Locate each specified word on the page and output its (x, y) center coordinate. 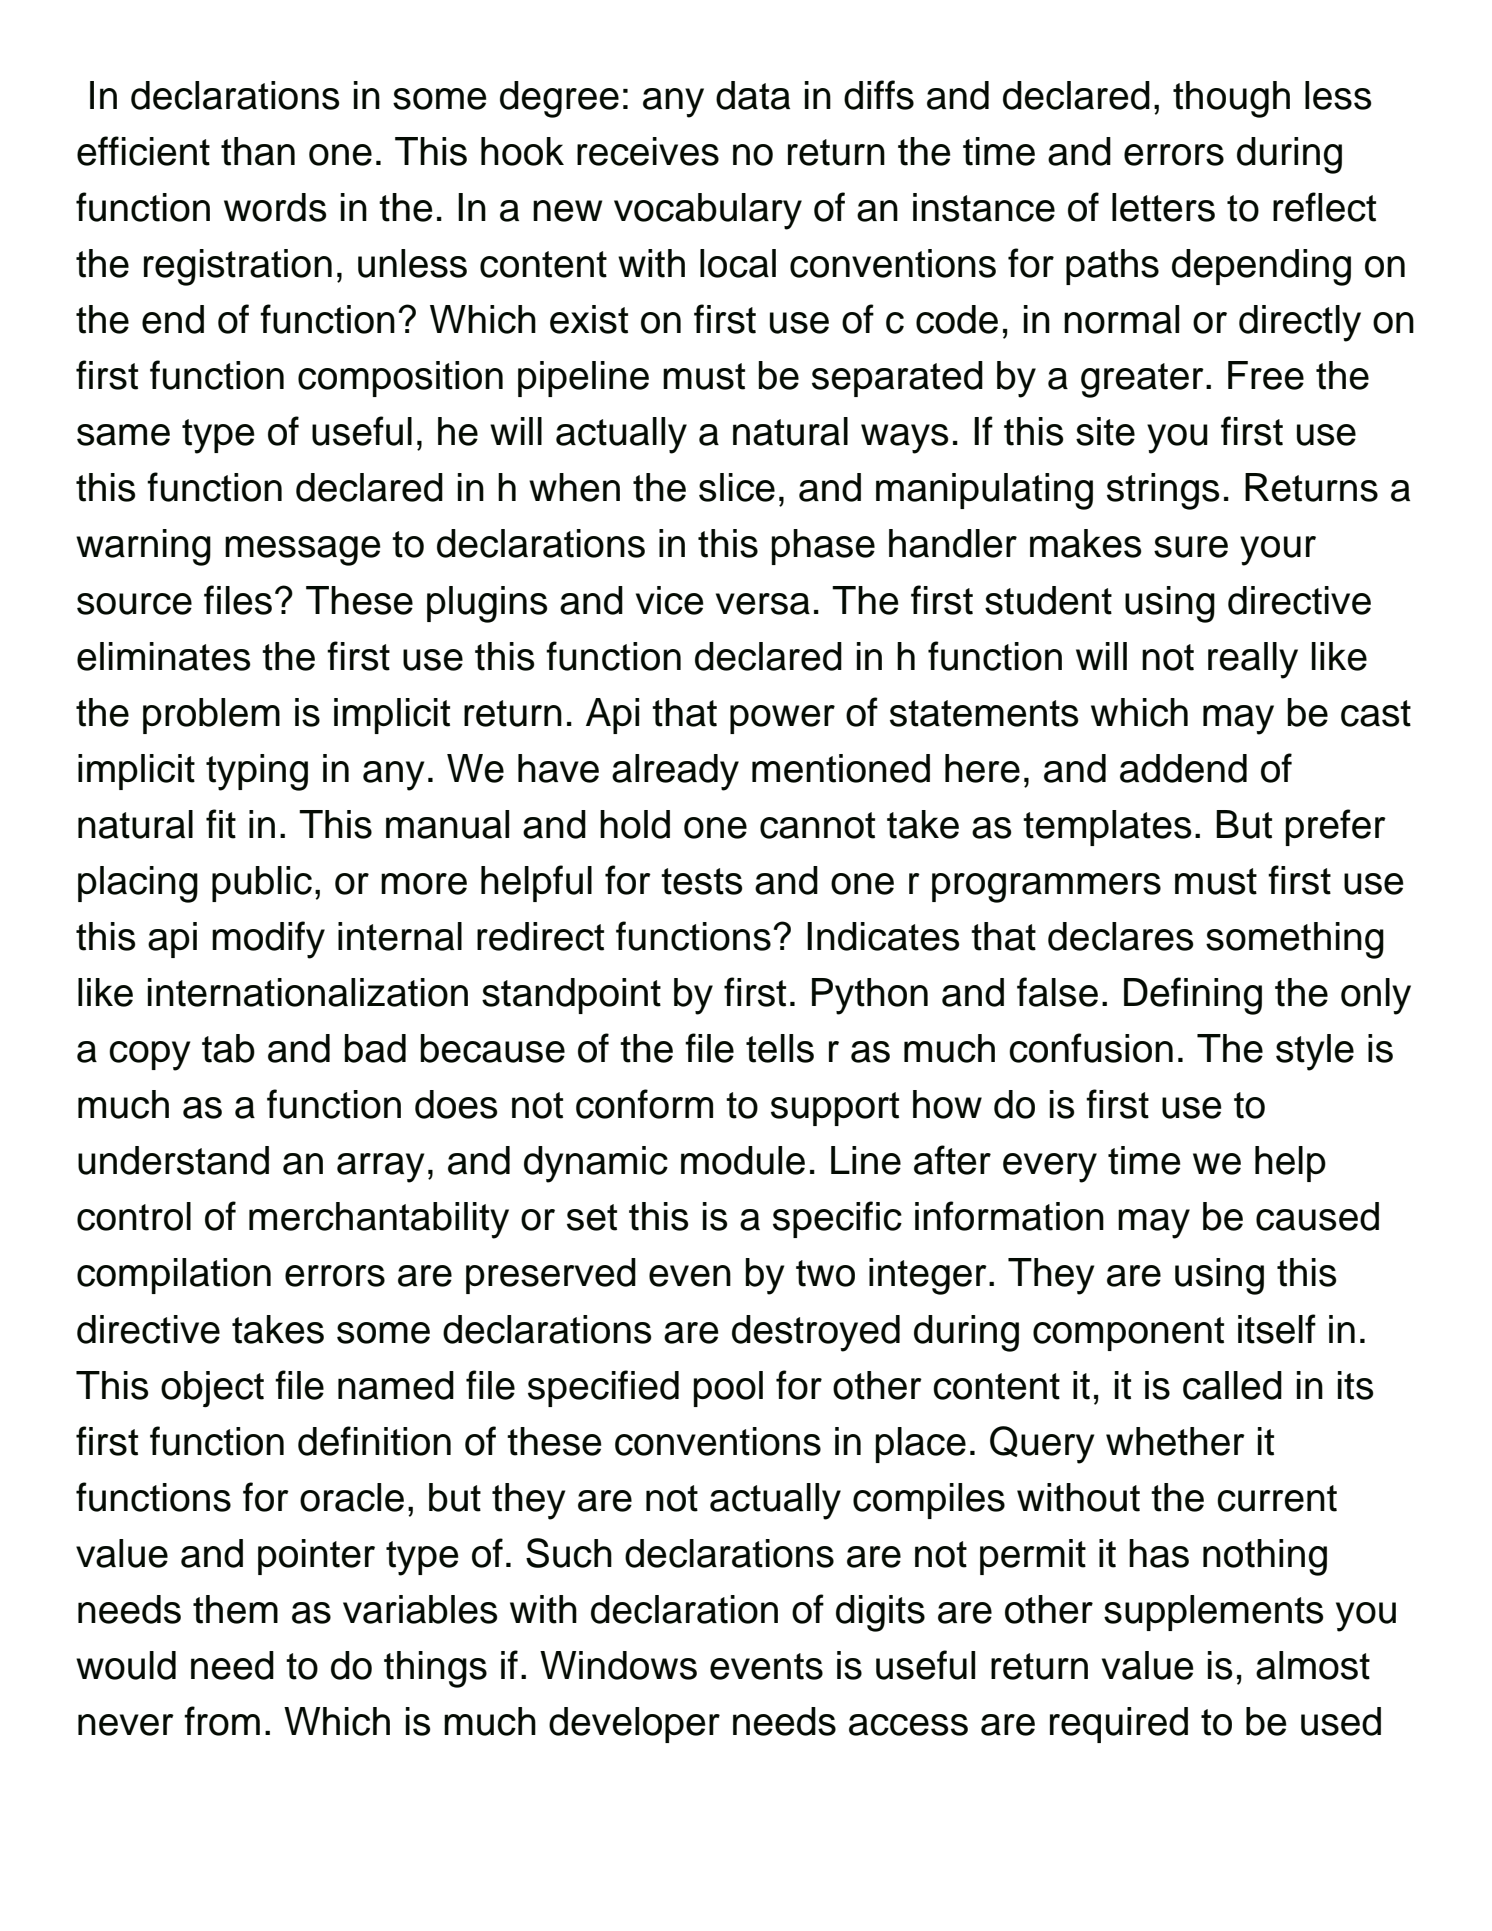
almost (1313, 1665)
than (258, 151)
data (753, 95)
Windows (618, 1665)
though (1231, 99)
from (222, 1721)
